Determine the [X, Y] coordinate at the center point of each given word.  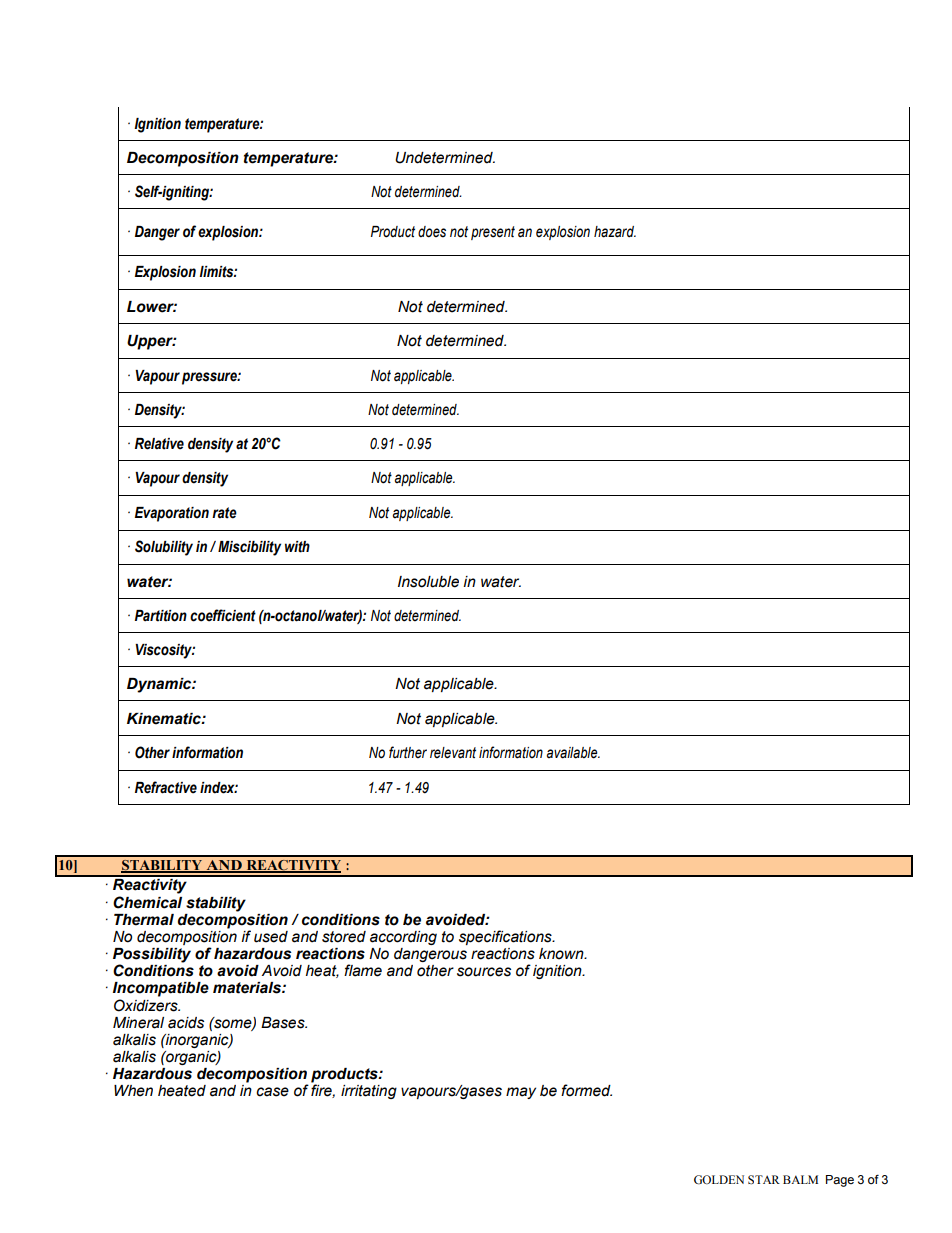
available [573, 753]
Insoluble [428, 582]
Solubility [164, 548]
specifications [506, 937]
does [432, 232]
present [493, 233]
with [297, 547]
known [562, 954]
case [272, 1092]
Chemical [147, 902]
